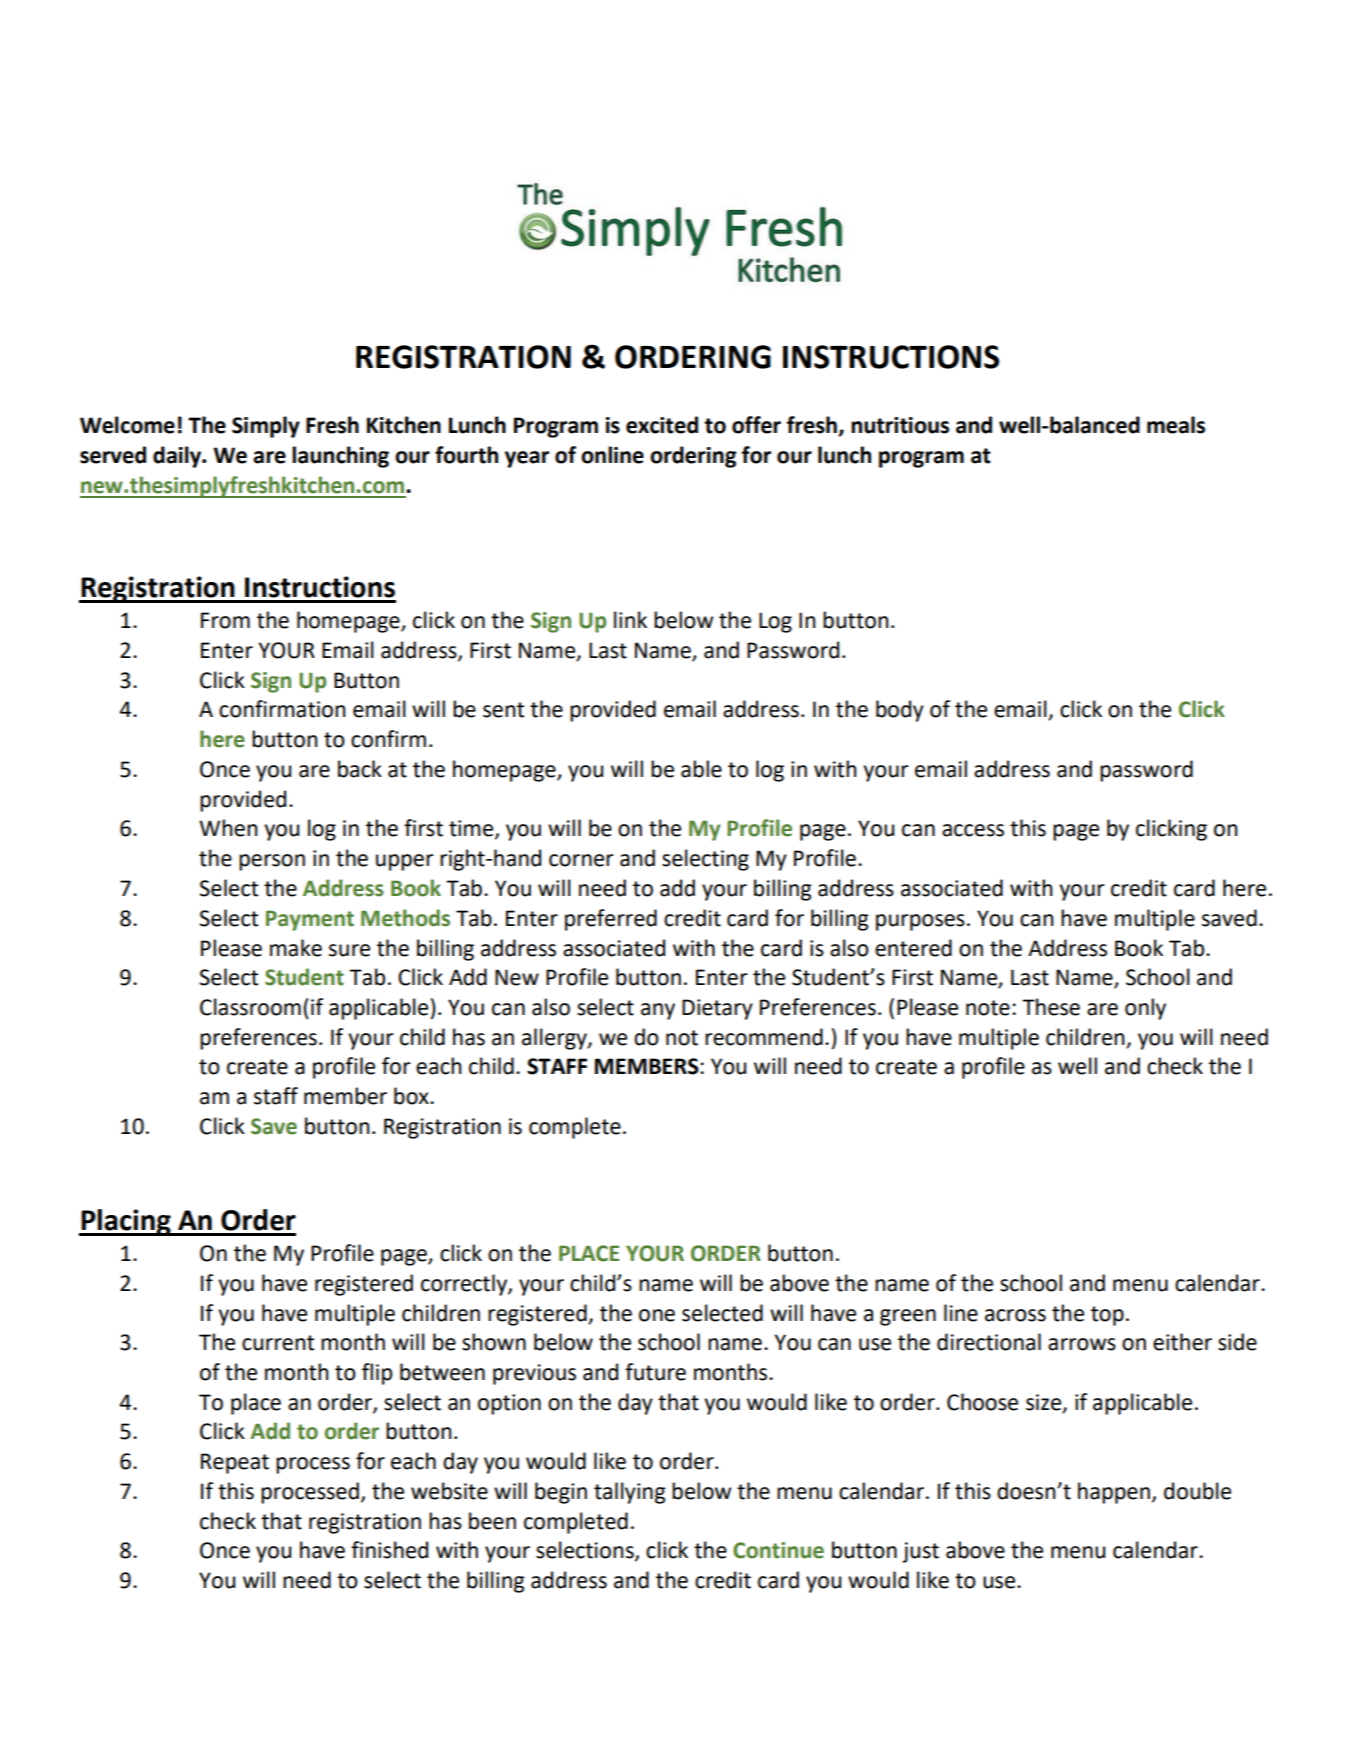 This screenshot has height=1754, width=1355. What do you see at coordinates (340, 457) in the screenshot?
I see `launching` at bounding box center [340, 457].
